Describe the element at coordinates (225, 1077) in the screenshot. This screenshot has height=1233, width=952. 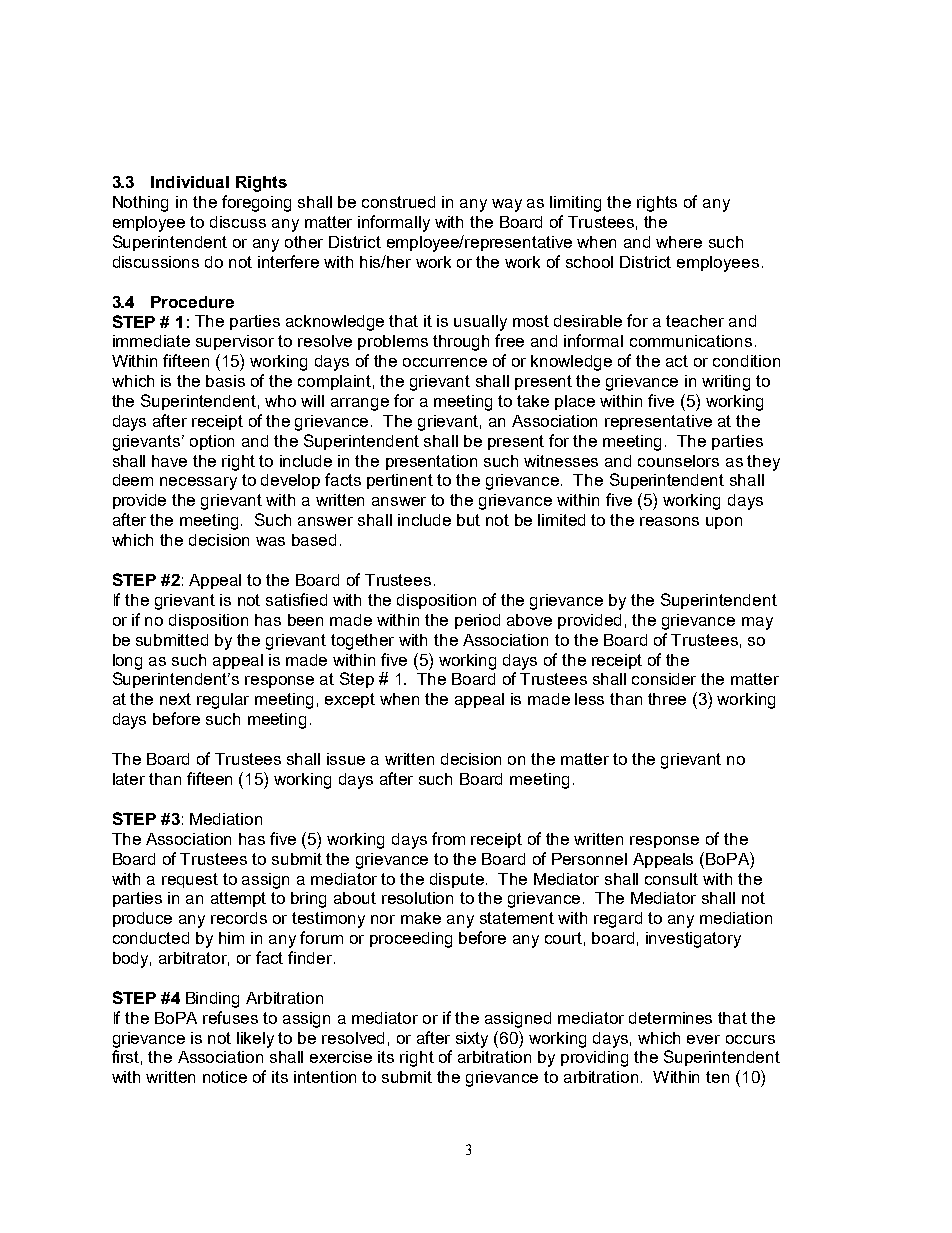
I see `notice` at that location.
